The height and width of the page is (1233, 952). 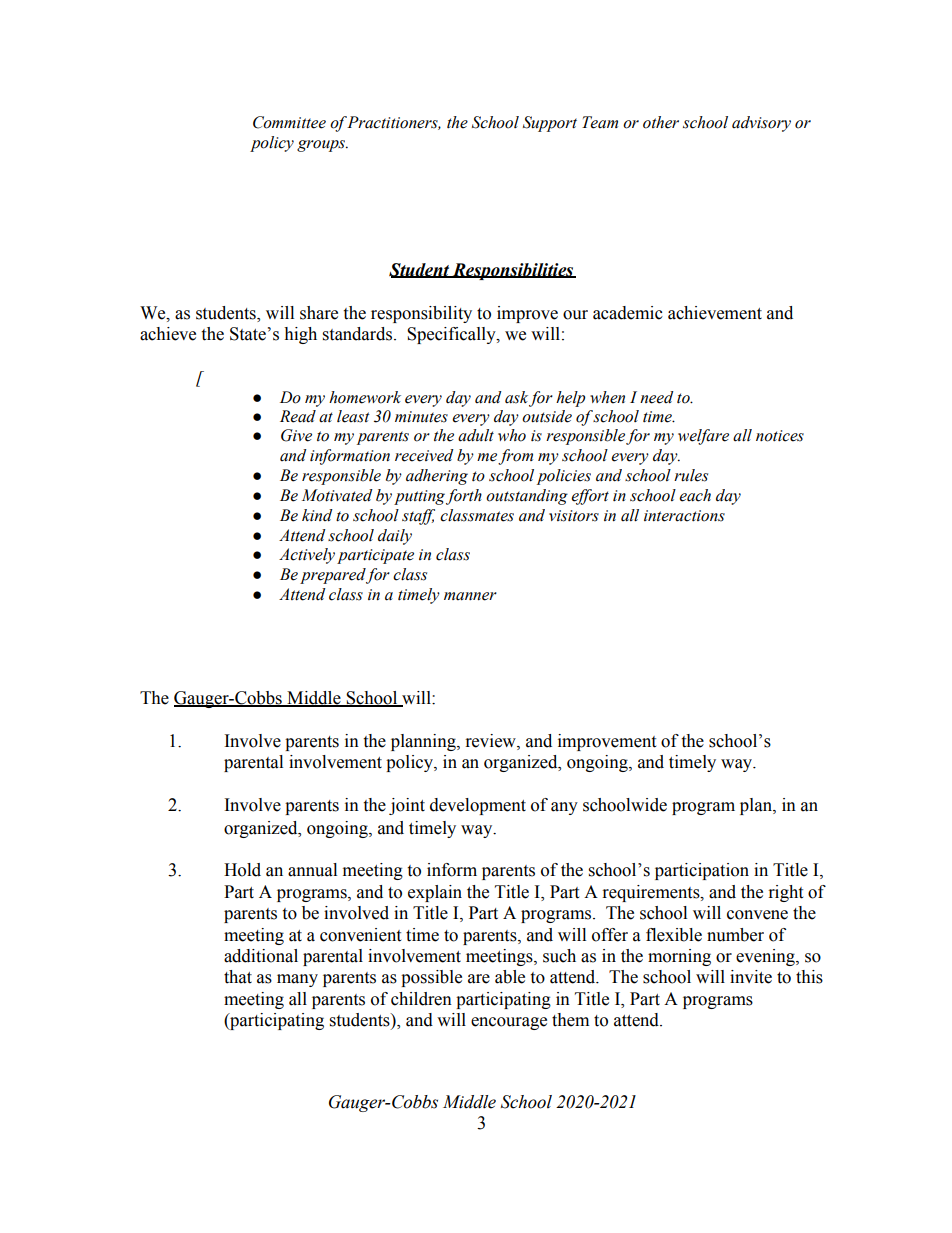 What do you see at coordinates (684, 516) in the page?
I see `interactions` at bounding box center [684, 516].
